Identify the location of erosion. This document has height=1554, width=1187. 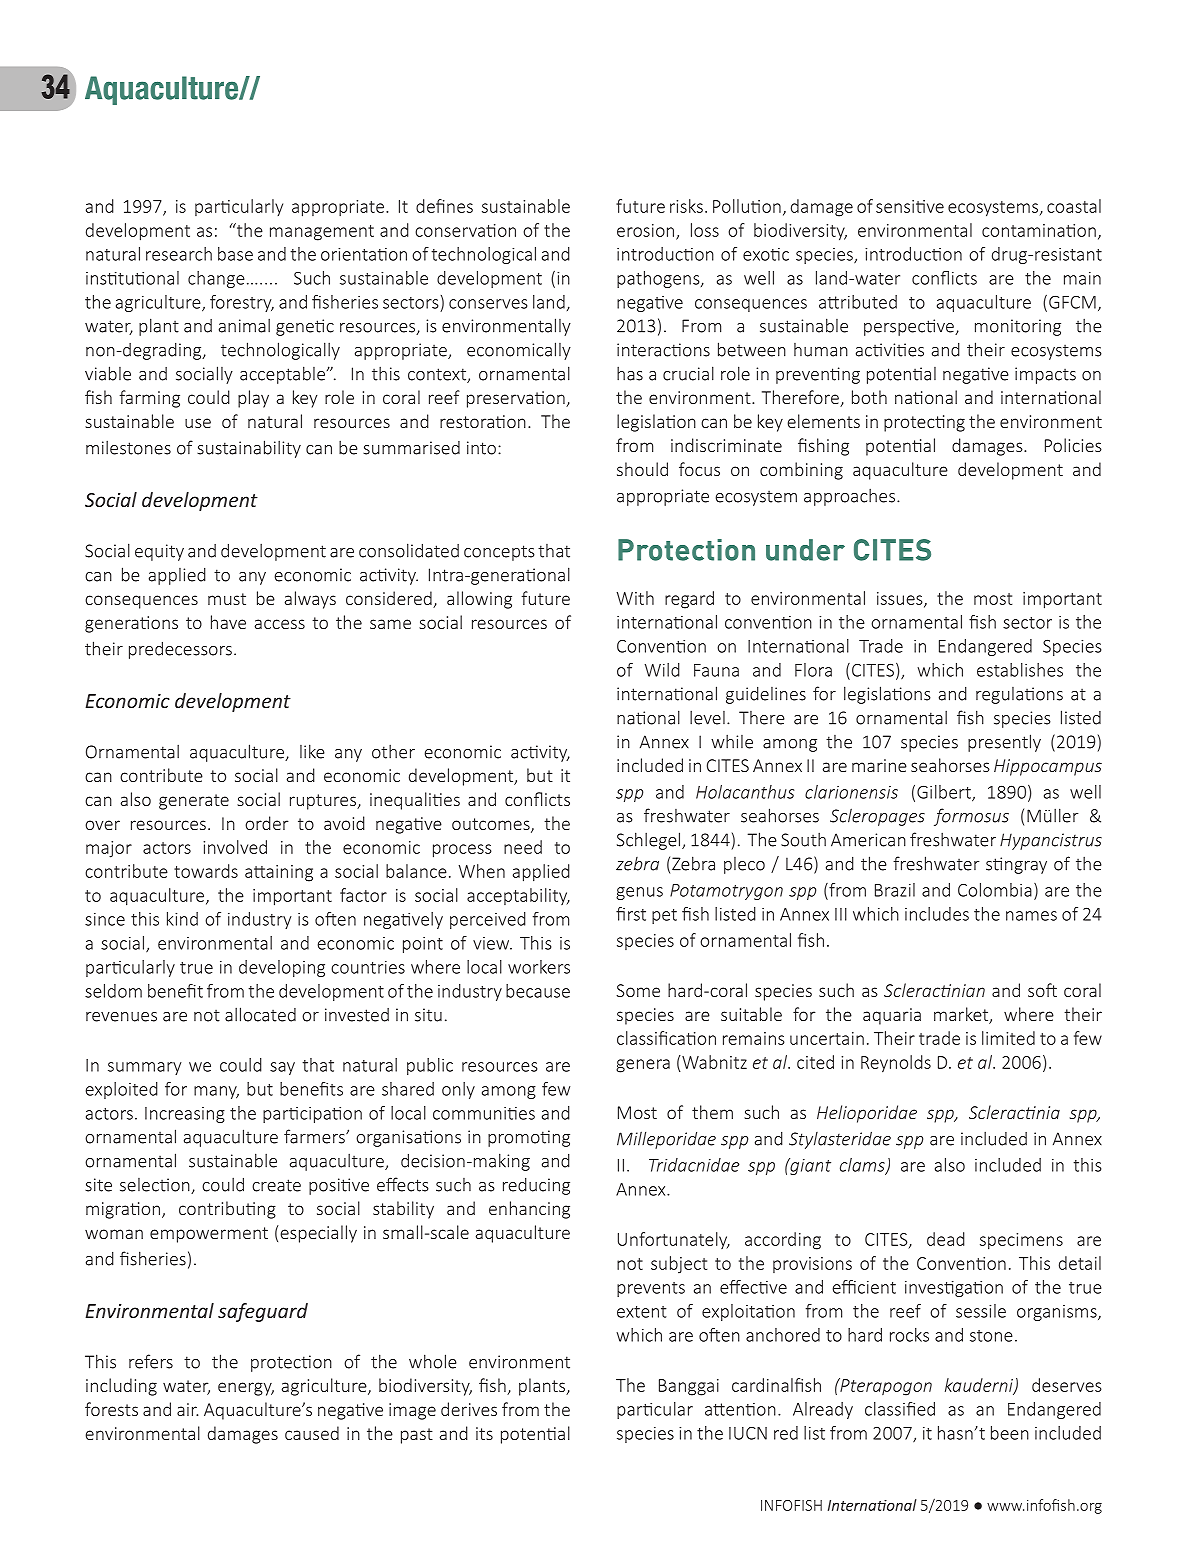
(647, 231).
